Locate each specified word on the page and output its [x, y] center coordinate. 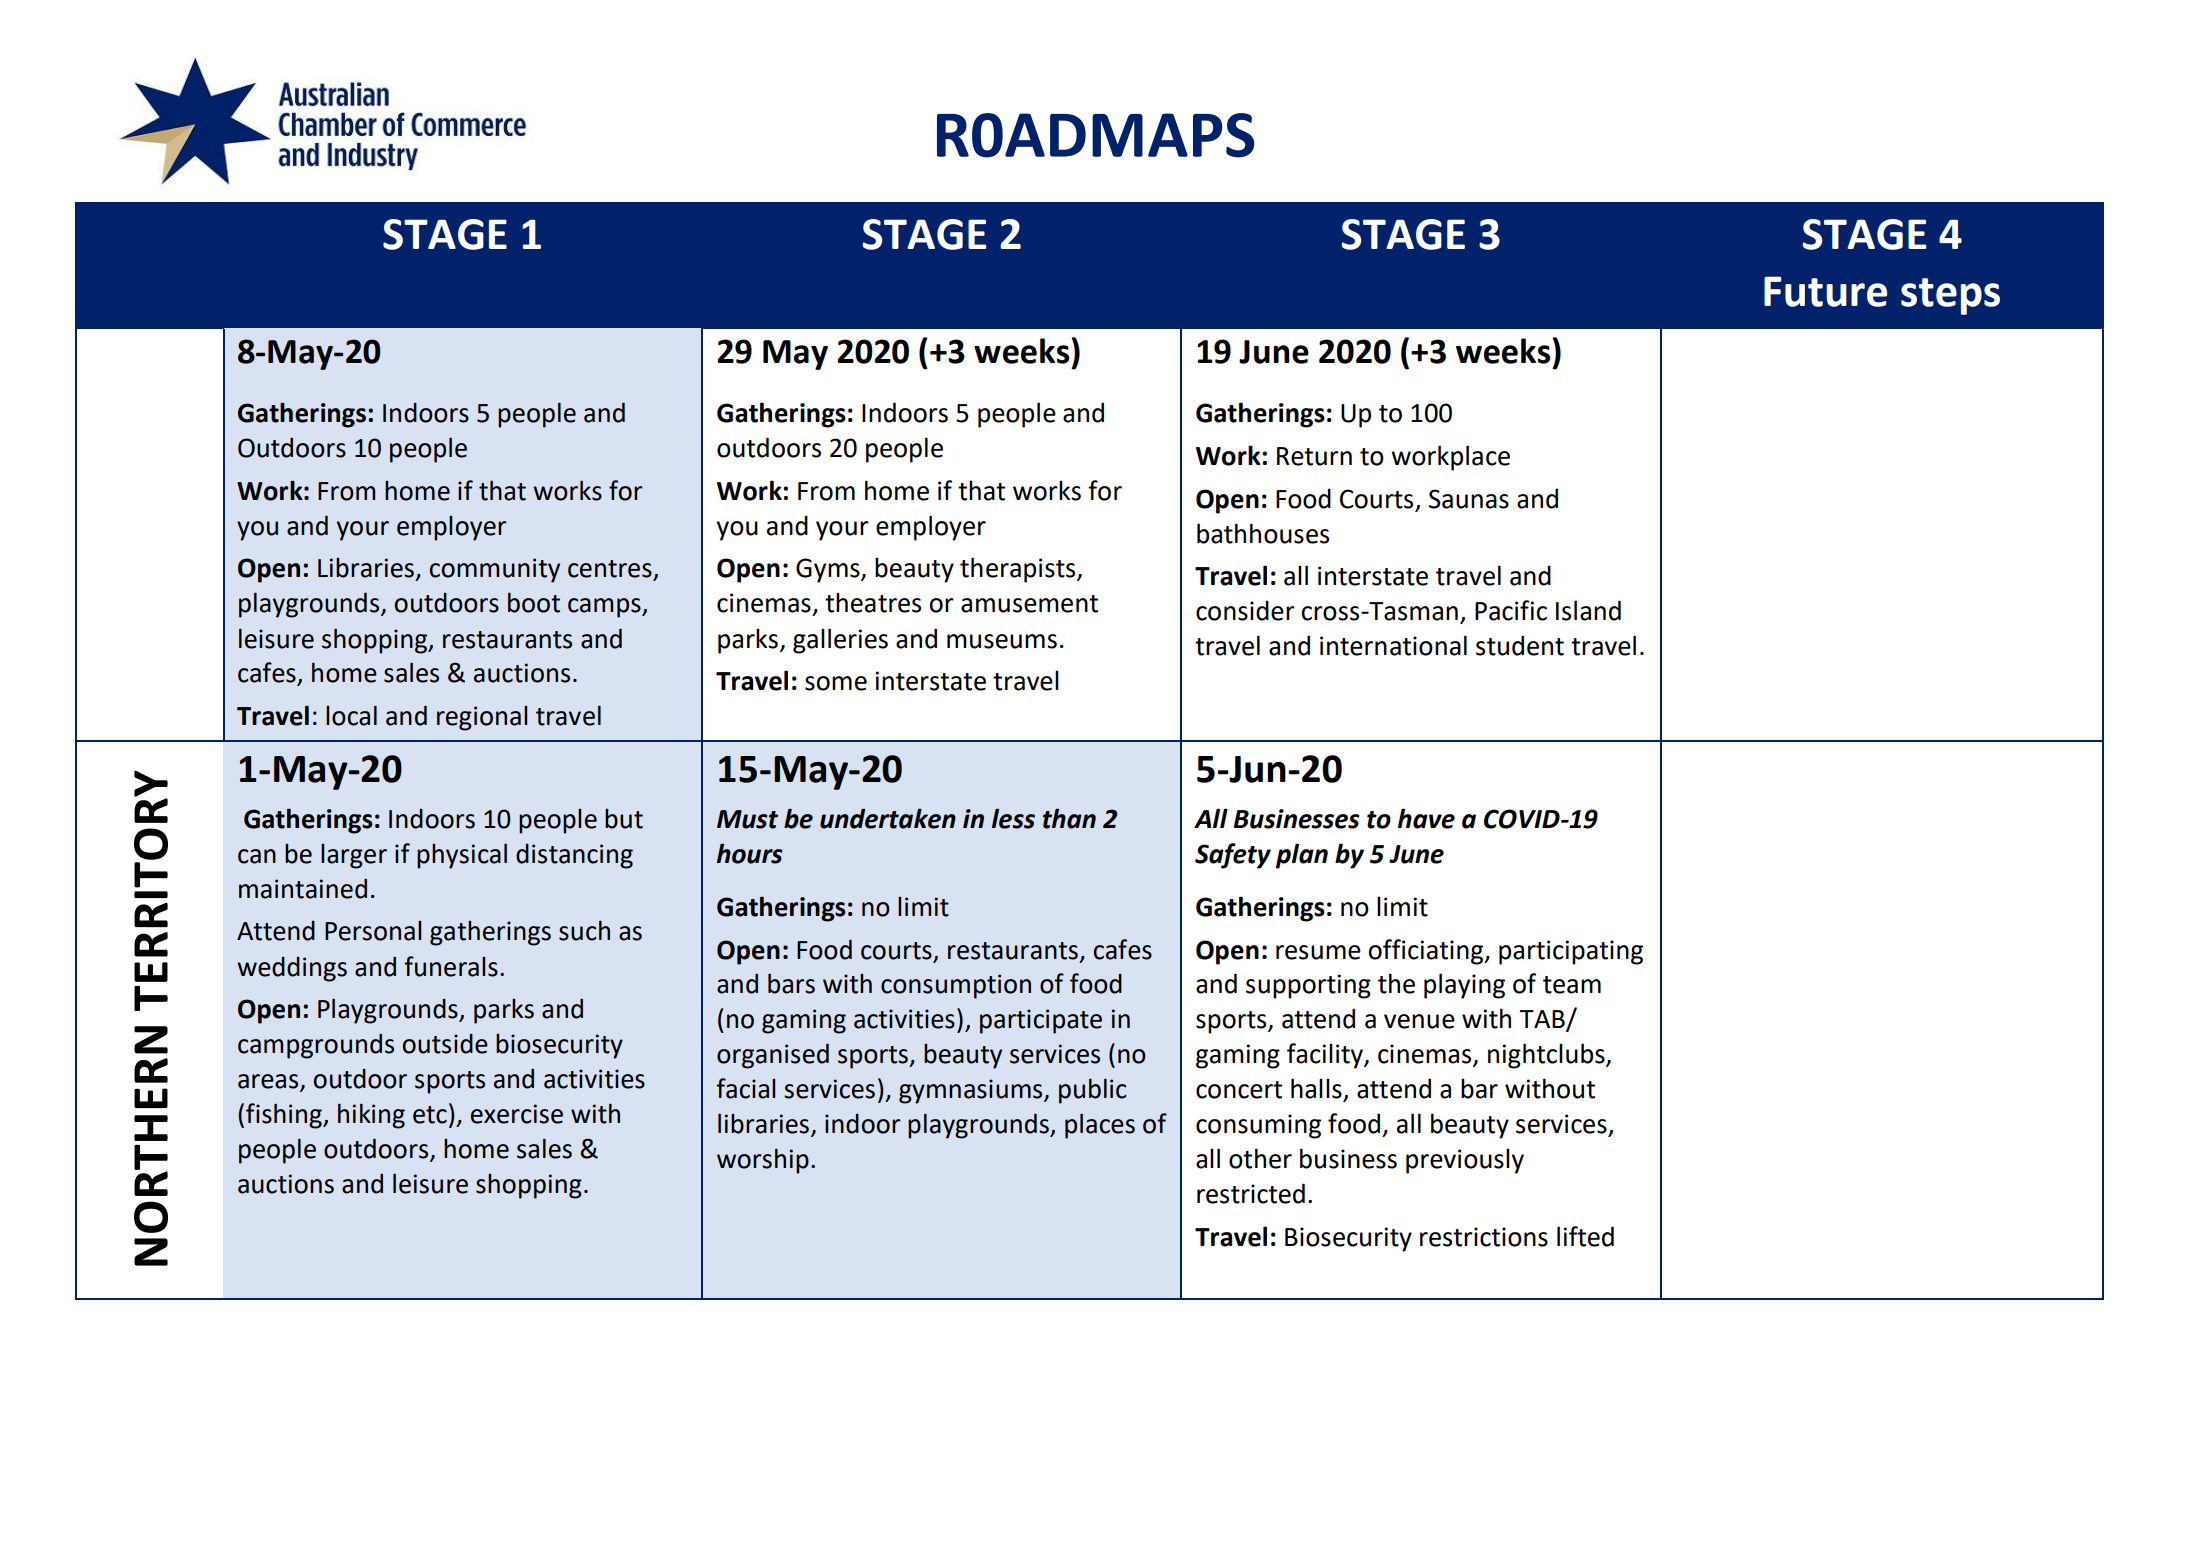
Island [1588, 610]
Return [1314, 456]
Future [1825, 291]
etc [430, 1115]
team [1572, 985]
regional [482, 718]
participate [1041, 1021]
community [495, 570]
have [1426, 818]
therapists [1019, 570]
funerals [451, 966]
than [1069, 818]
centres [611, 570]
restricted [1251, 1193]
